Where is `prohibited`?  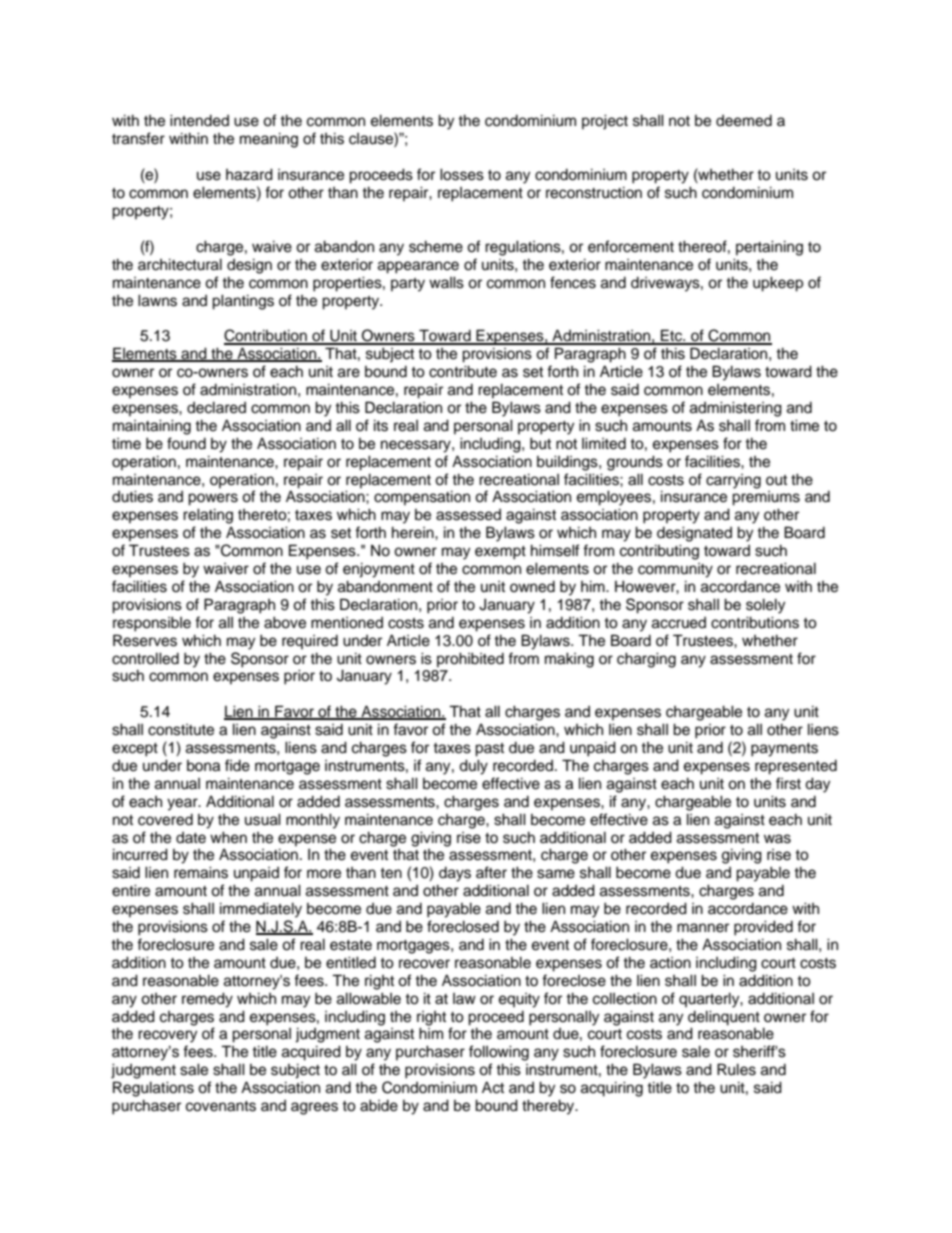
prohibited is located at coordinates (470, 659).
